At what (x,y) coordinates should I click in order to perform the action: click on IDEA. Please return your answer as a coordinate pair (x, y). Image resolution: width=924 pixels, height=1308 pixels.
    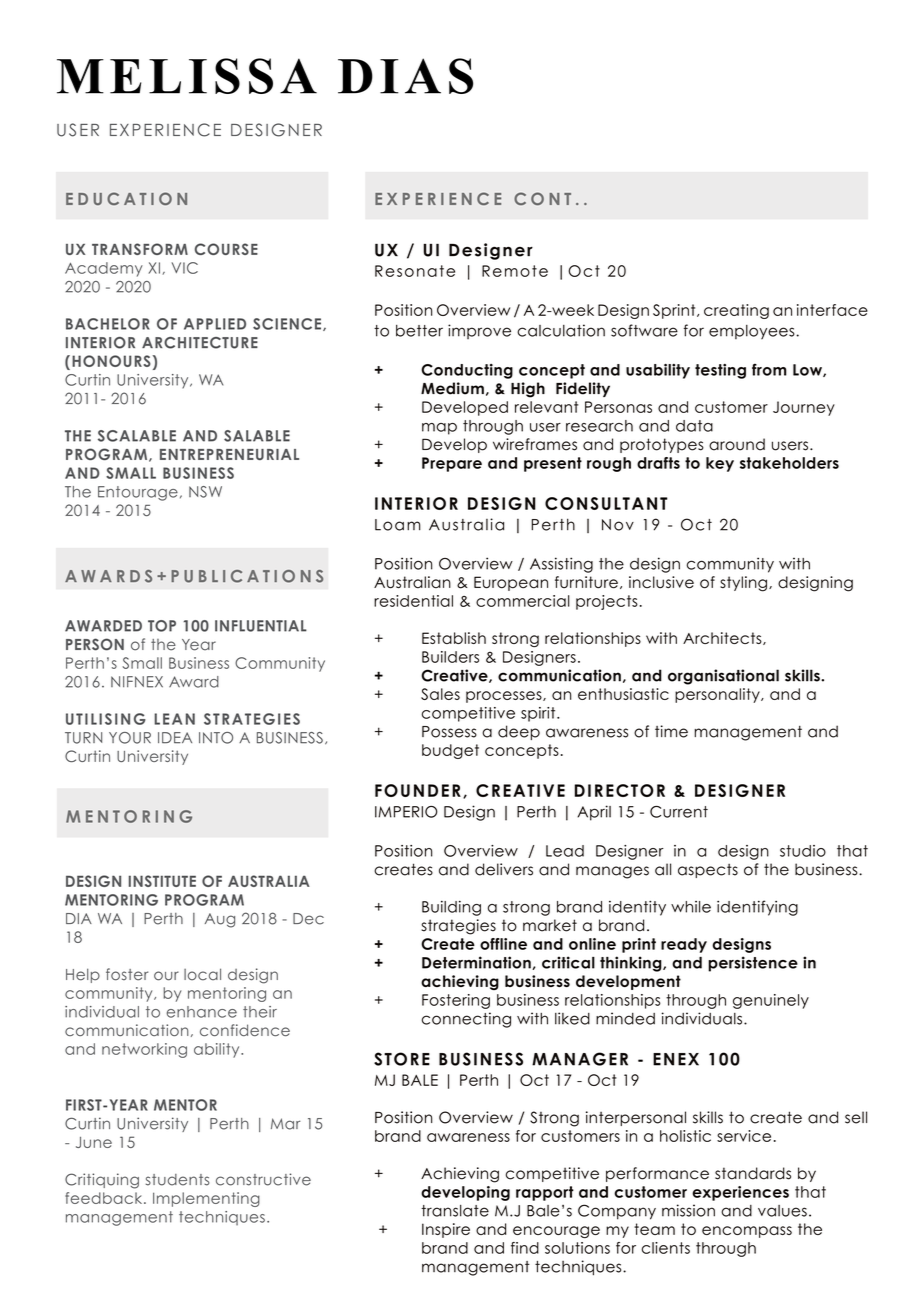
    Looking at the image, I should click on (175, 738).
